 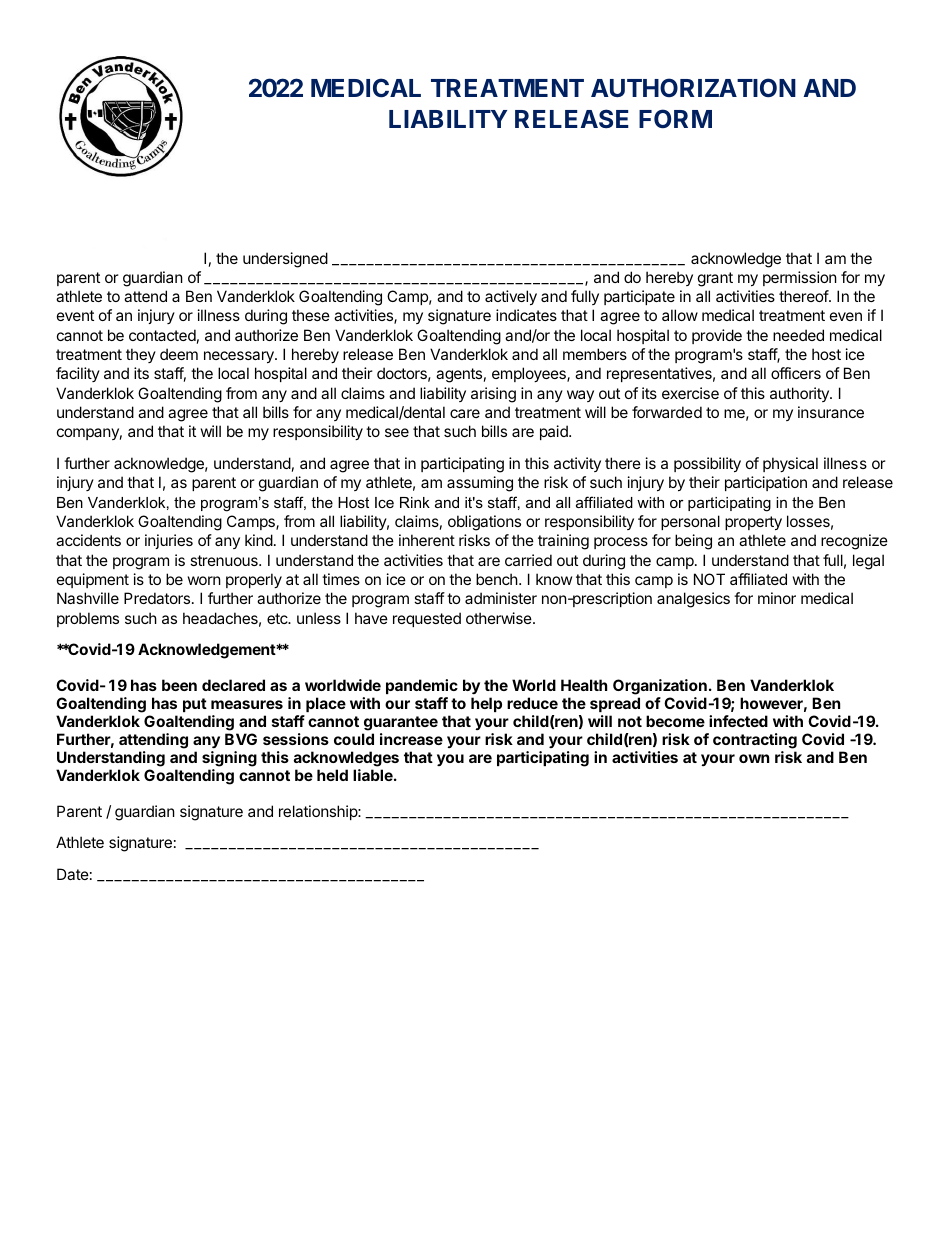 I want to click on undersigned, so click(x=285, y=260).
